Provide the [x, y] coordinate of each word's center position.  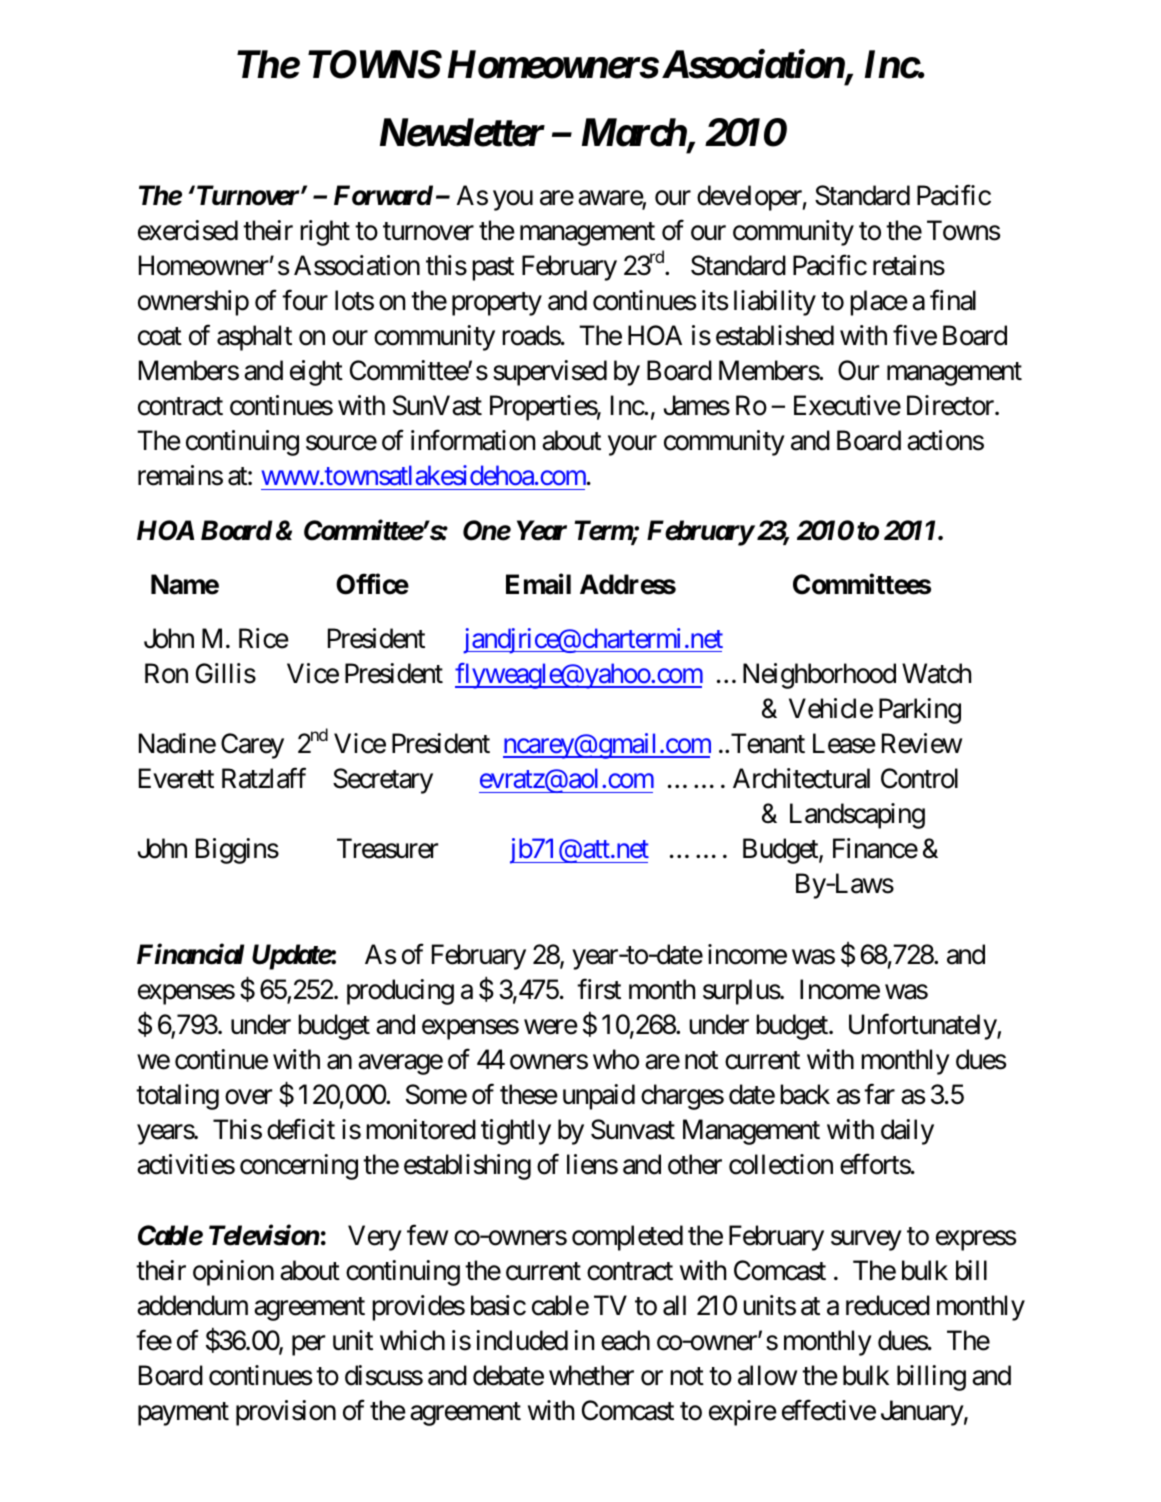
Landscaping [857, 816]
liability [775, 303]
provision [286, 1413]
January [922, 1413]
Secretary [383, 781]
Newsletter [462, 132]
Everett [176, 778]
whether [591, 1375]
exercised [188, 230]
